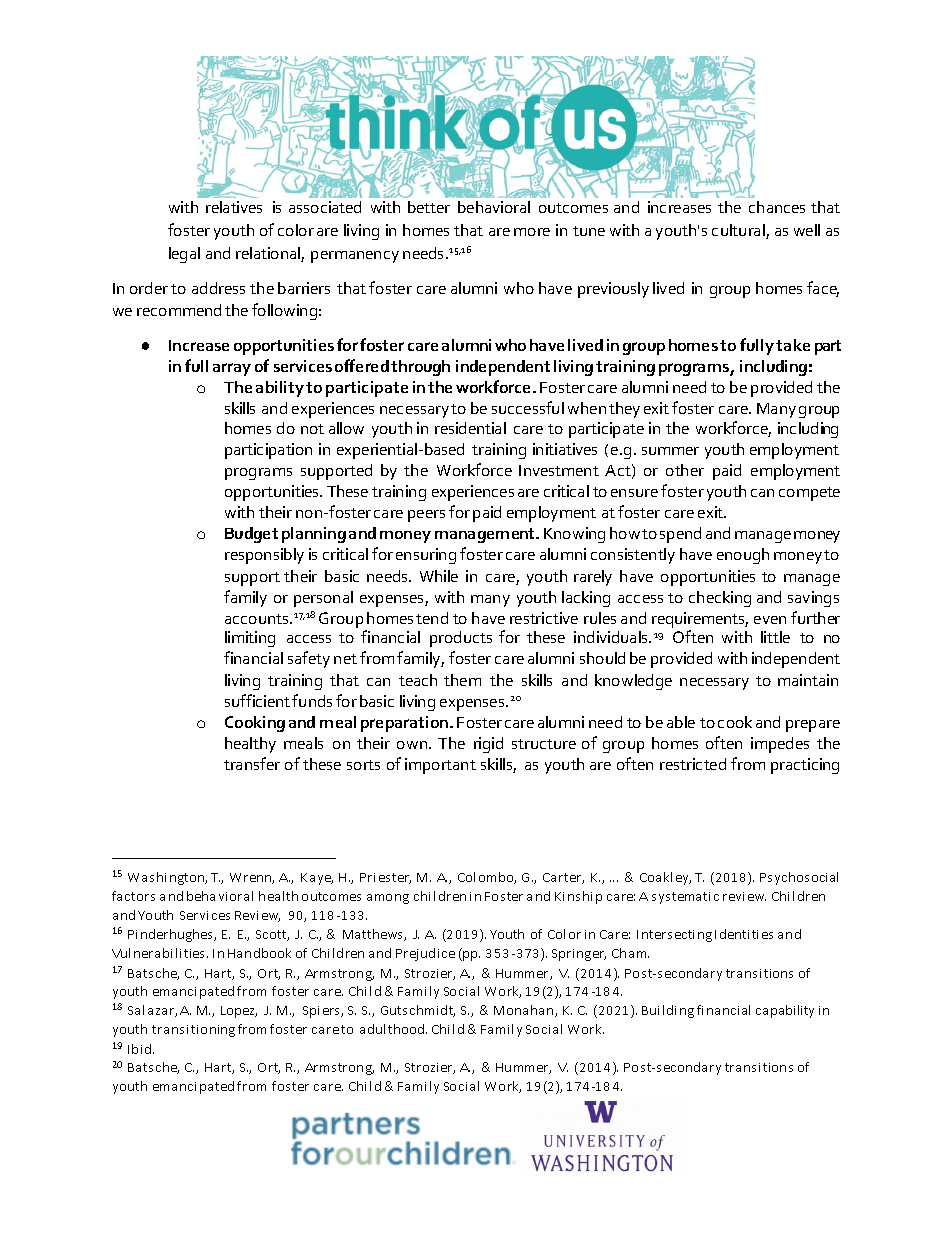 The width and height of the image is (952, 1233). Describe the element at coordinates (739, 231) in the image. I see `cultural` at that location.
